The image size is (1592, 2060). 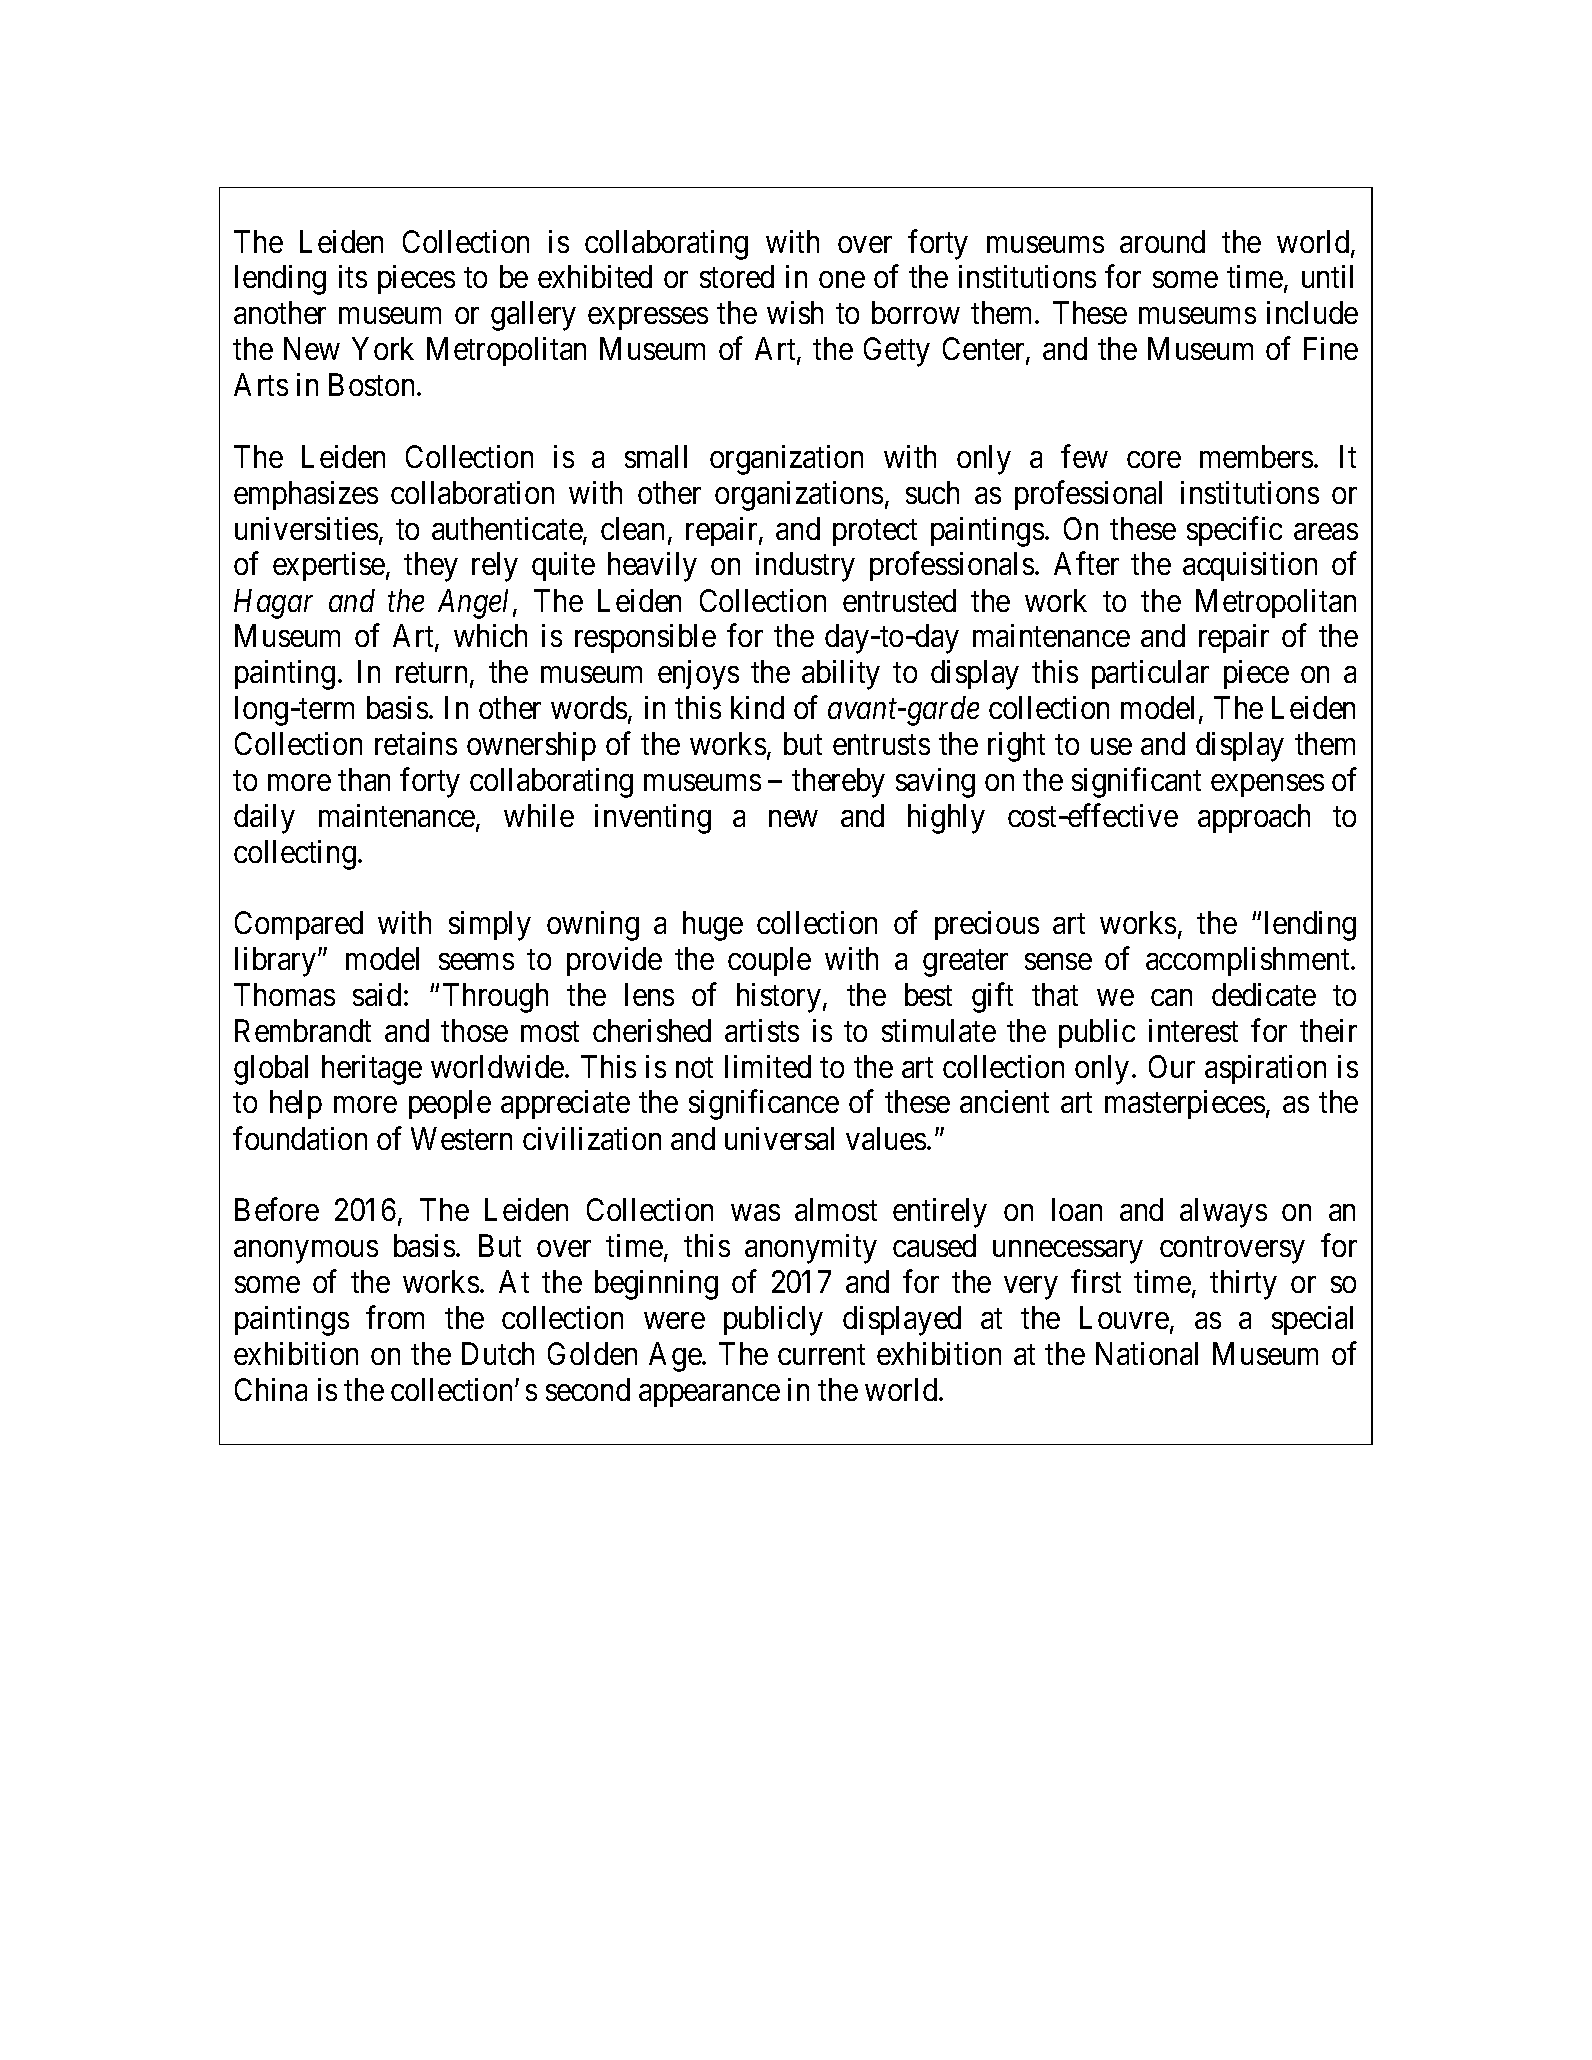 I want to click on which, so click(x=490, y=635).
